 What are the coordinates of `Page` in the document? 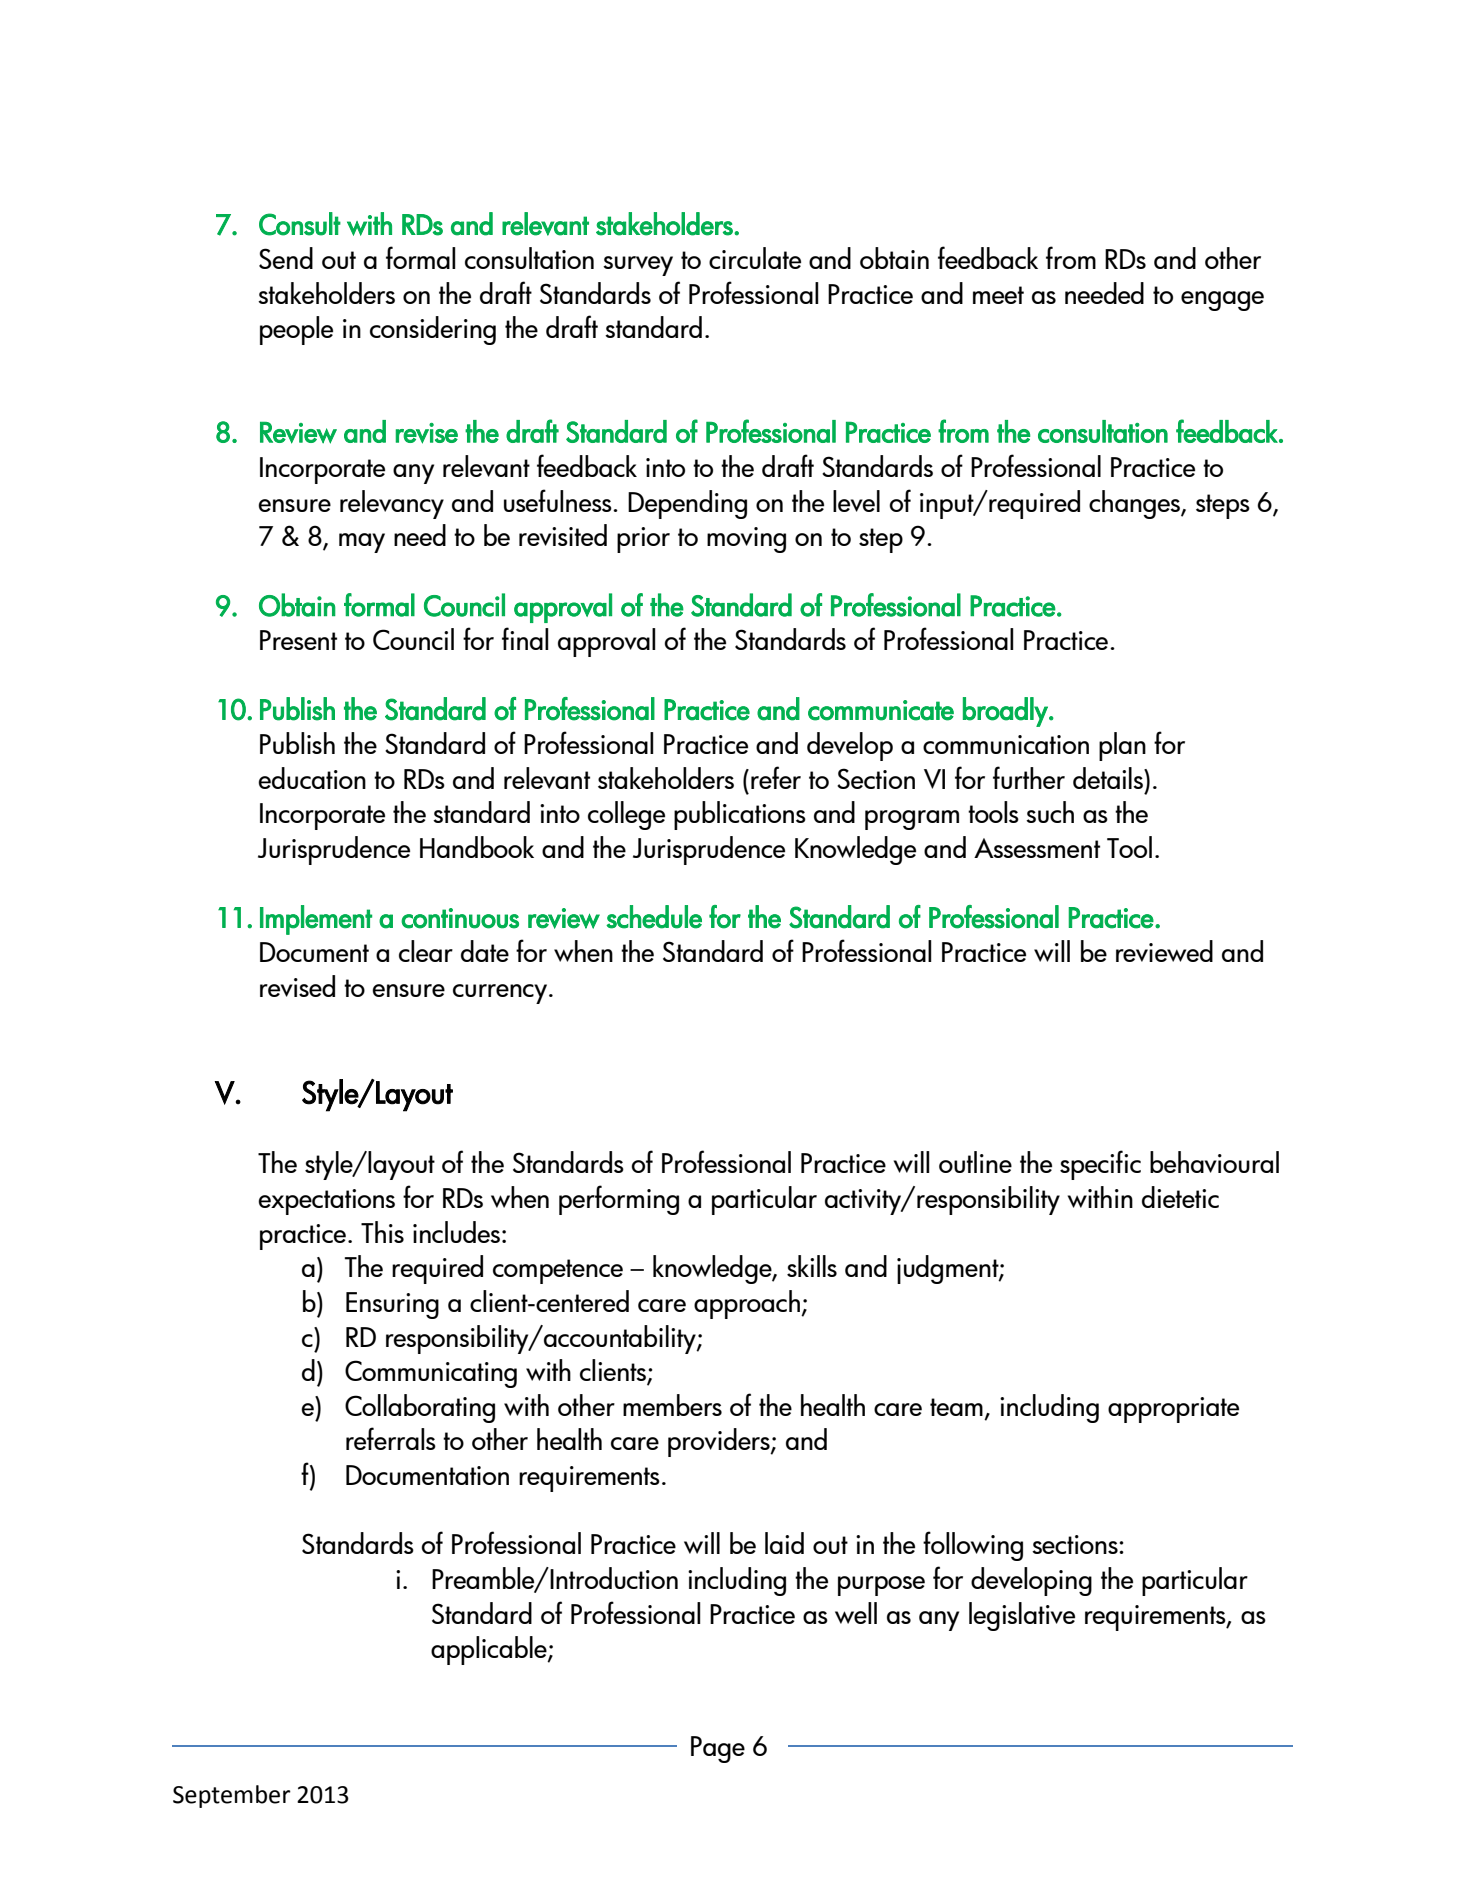 It's located at (718, 1749).
